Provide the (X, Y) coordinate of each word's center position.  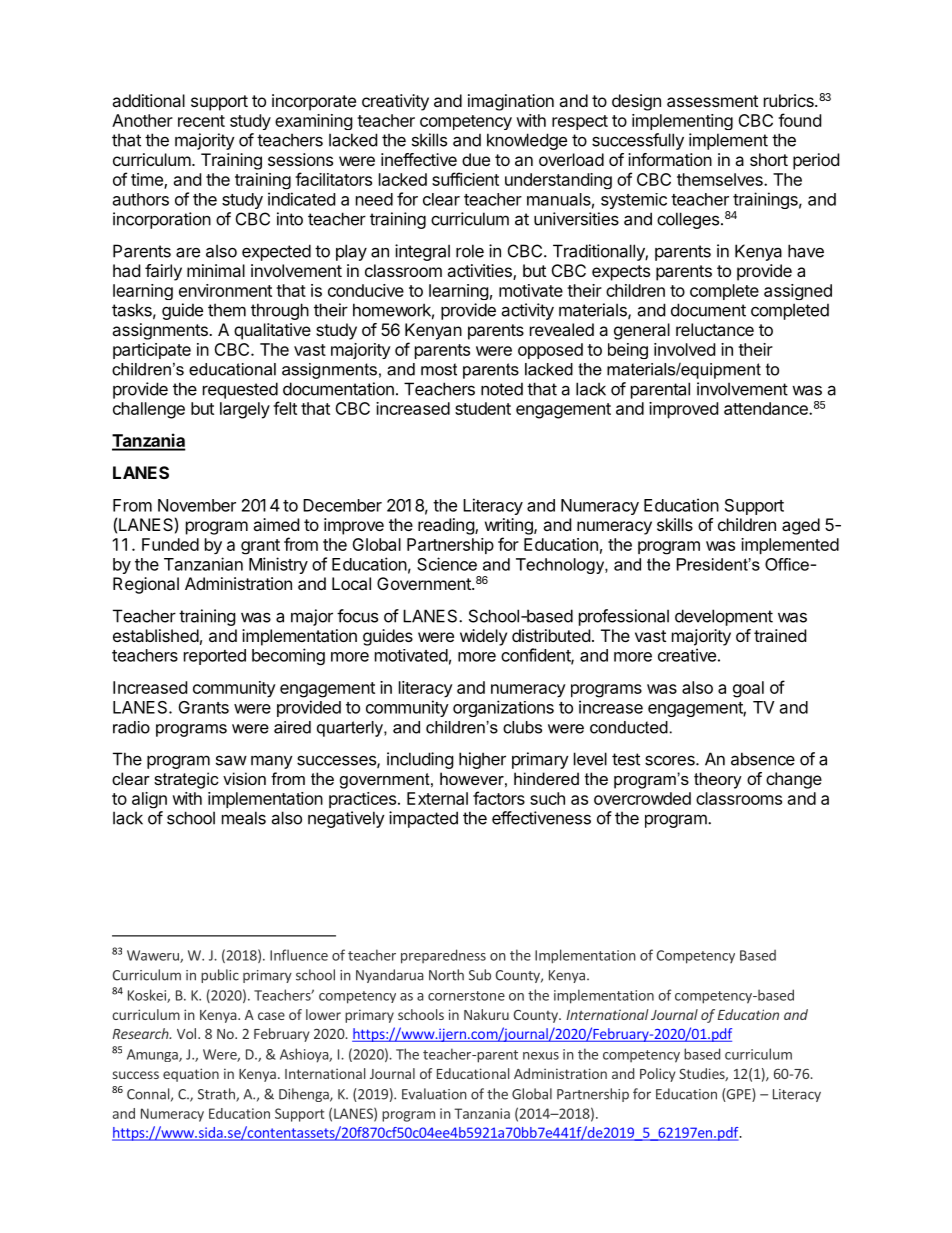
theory (718, 780)
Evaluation (434, 1094)
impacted (423, 819)
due (476, 159)
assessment (712, 101)
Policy (658, 1075)
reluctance (715, 329)
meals (244, 818)
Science (447, 564)
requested (240, 390)
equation (191, 1075)
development (724, 617)
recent (201, 121)
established (156, 635)
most (439, 369)
